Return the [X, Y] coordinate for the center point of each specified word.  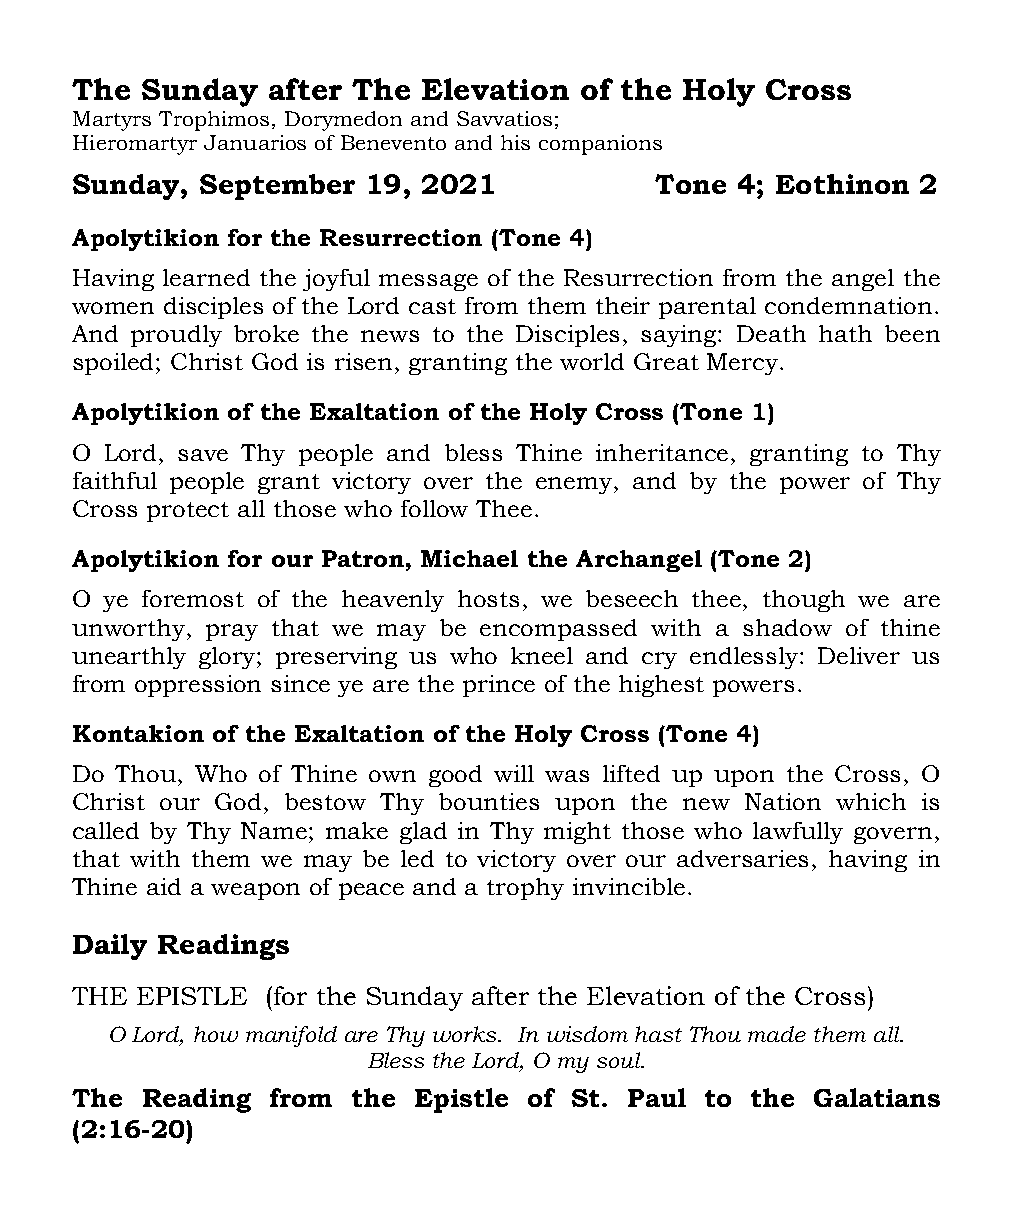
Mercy [744, 364]
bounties [489, 801]
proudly [176, 336]
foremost [193, 598]
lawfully [798, 833]
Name [275, 830]
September [277, 187]
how [216, 1034]
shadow [787, 627]
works [466, 1034]
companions [600, 145]
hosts [488, 598]
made [777, 1034]
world [592, 361]
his [515, 142]
